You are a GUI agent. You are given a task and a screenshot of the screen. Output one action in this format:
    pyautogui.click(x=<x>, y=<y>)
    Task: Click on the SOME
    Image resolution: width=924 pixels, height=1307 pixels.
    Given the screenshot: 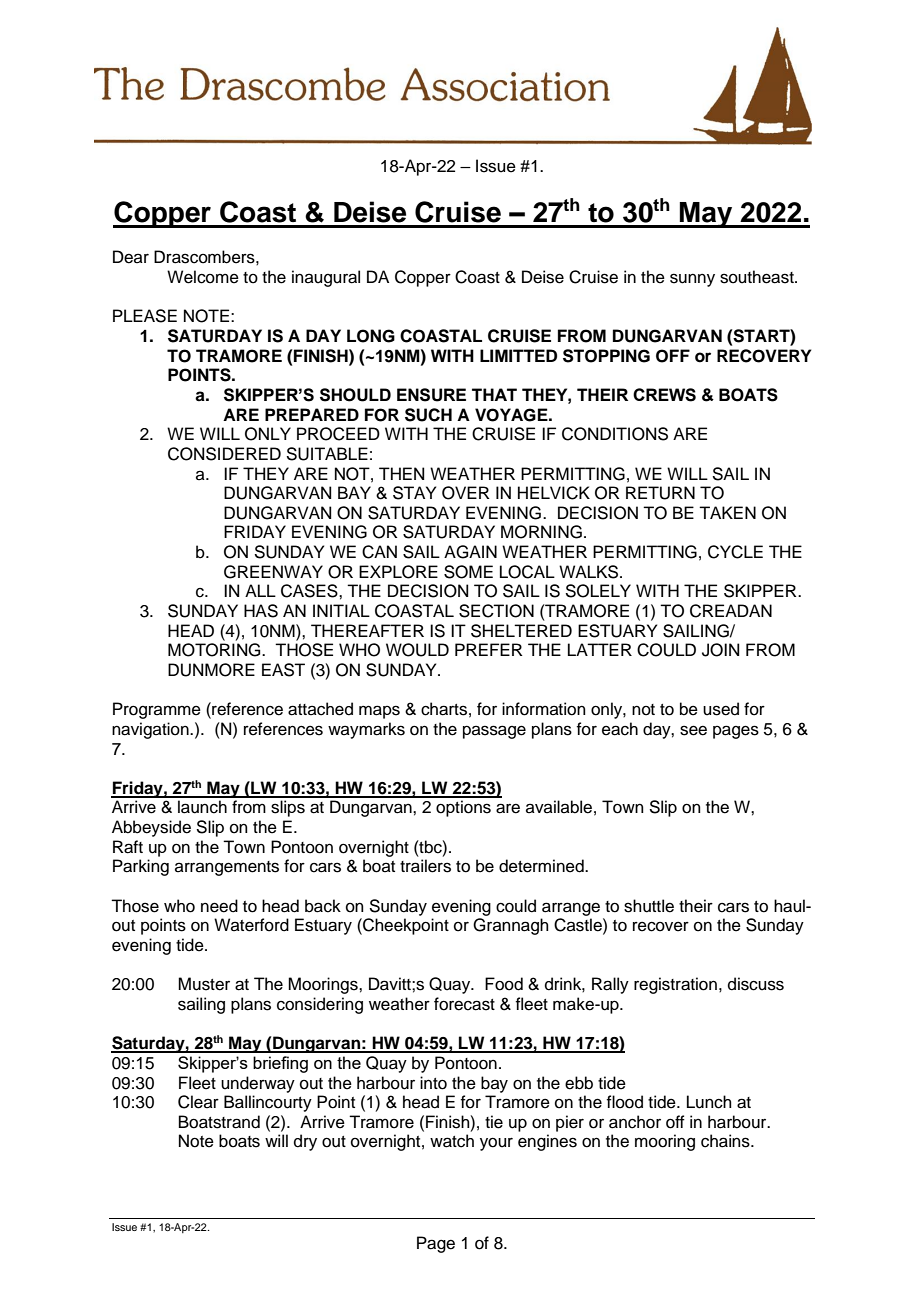 What is the action you would take?
    pyautogui.click(x=468, y=572)
